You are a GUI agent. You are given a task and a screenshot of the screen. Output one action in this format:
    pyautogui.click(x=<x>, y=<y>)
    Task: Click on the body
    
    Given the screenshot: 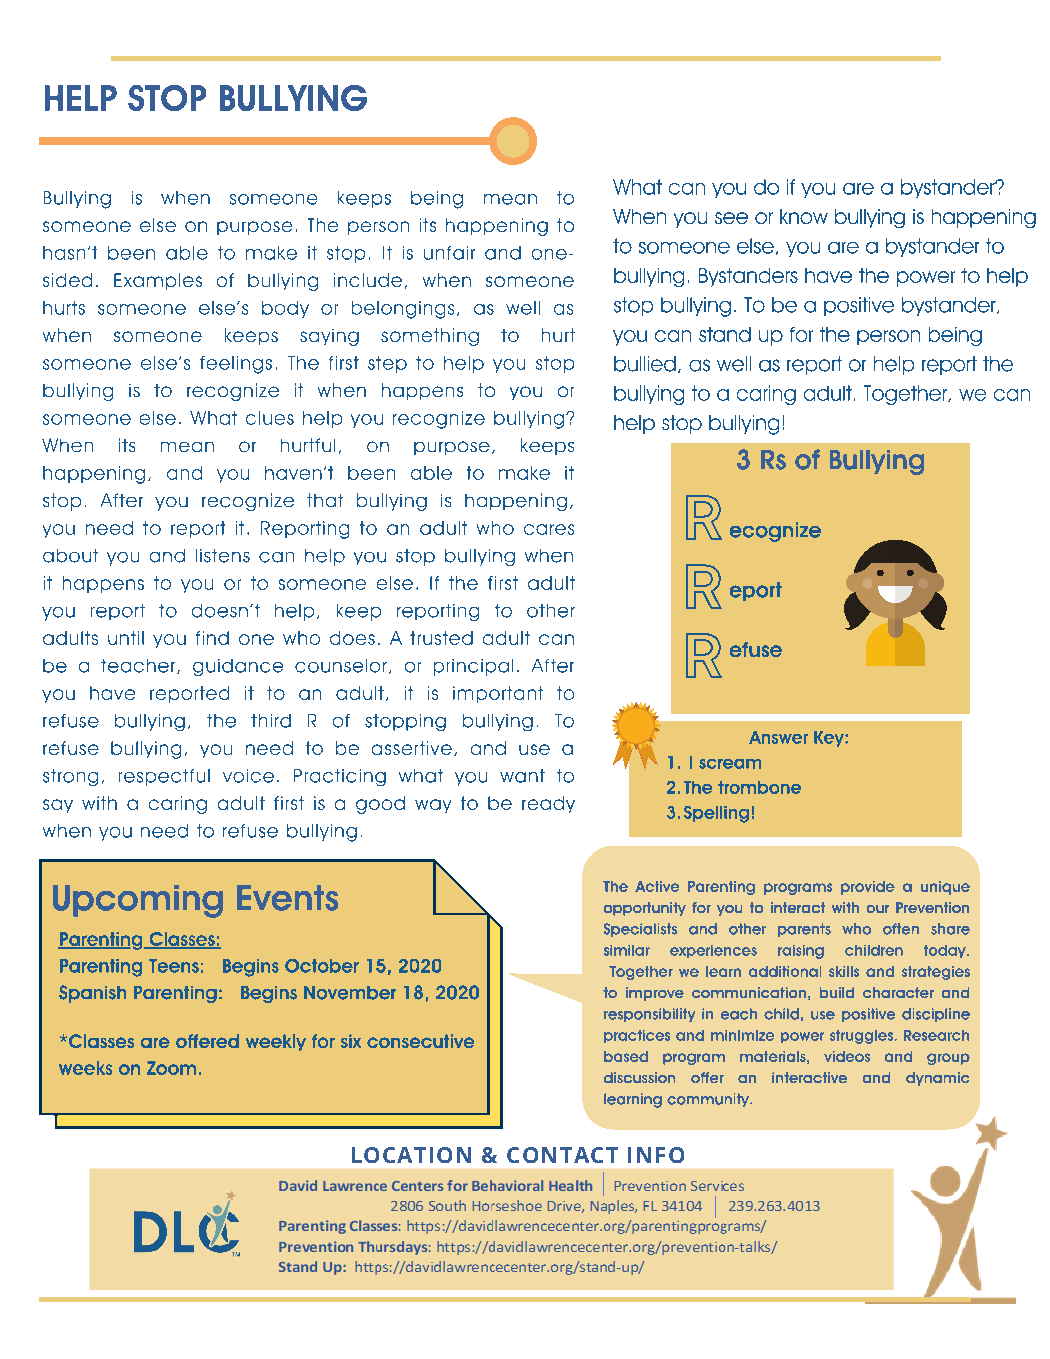 What is the action you would take?
    pyautogui.click(x=285, y=309)
